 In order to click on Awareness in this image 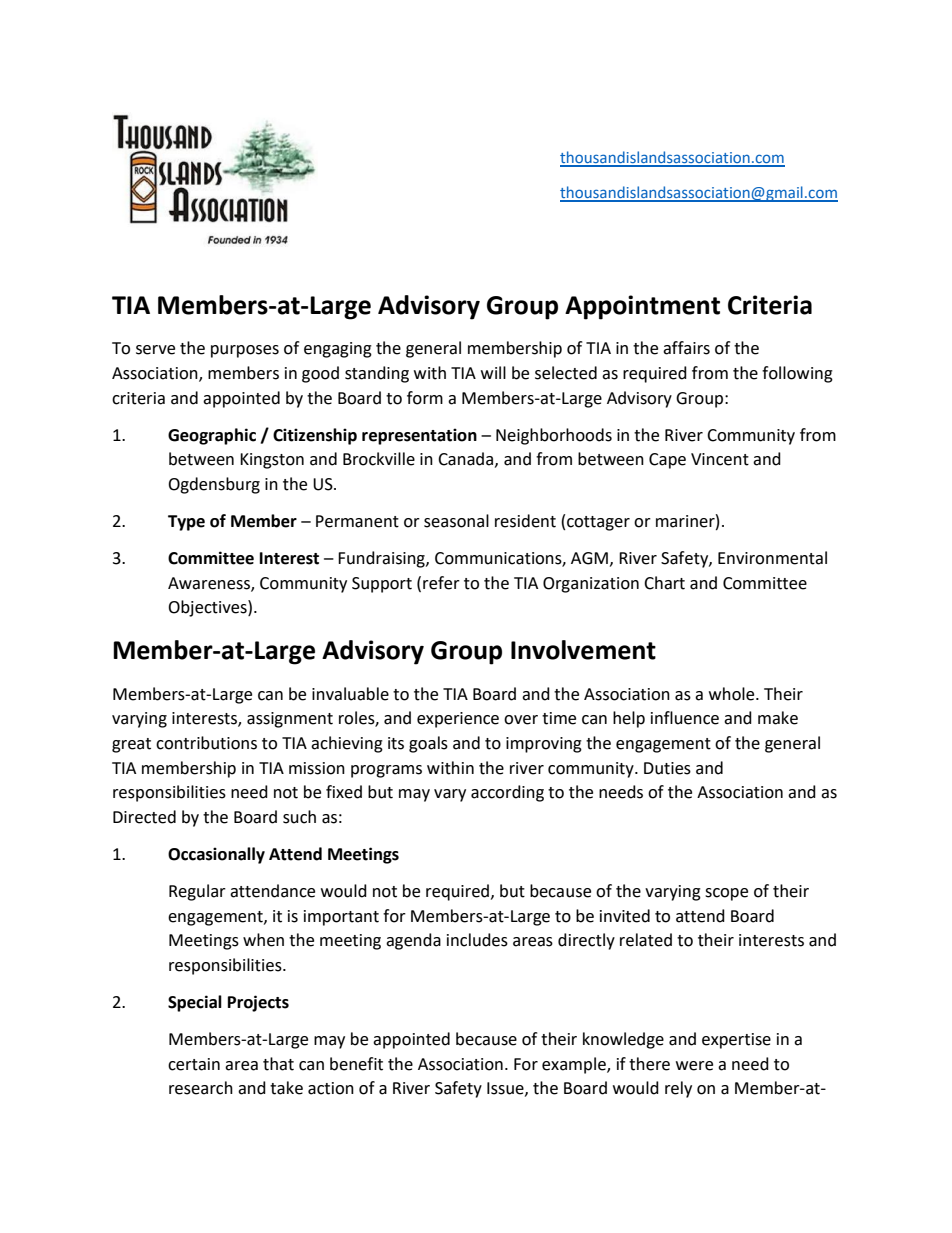, I will do `click(210, 584)`.
